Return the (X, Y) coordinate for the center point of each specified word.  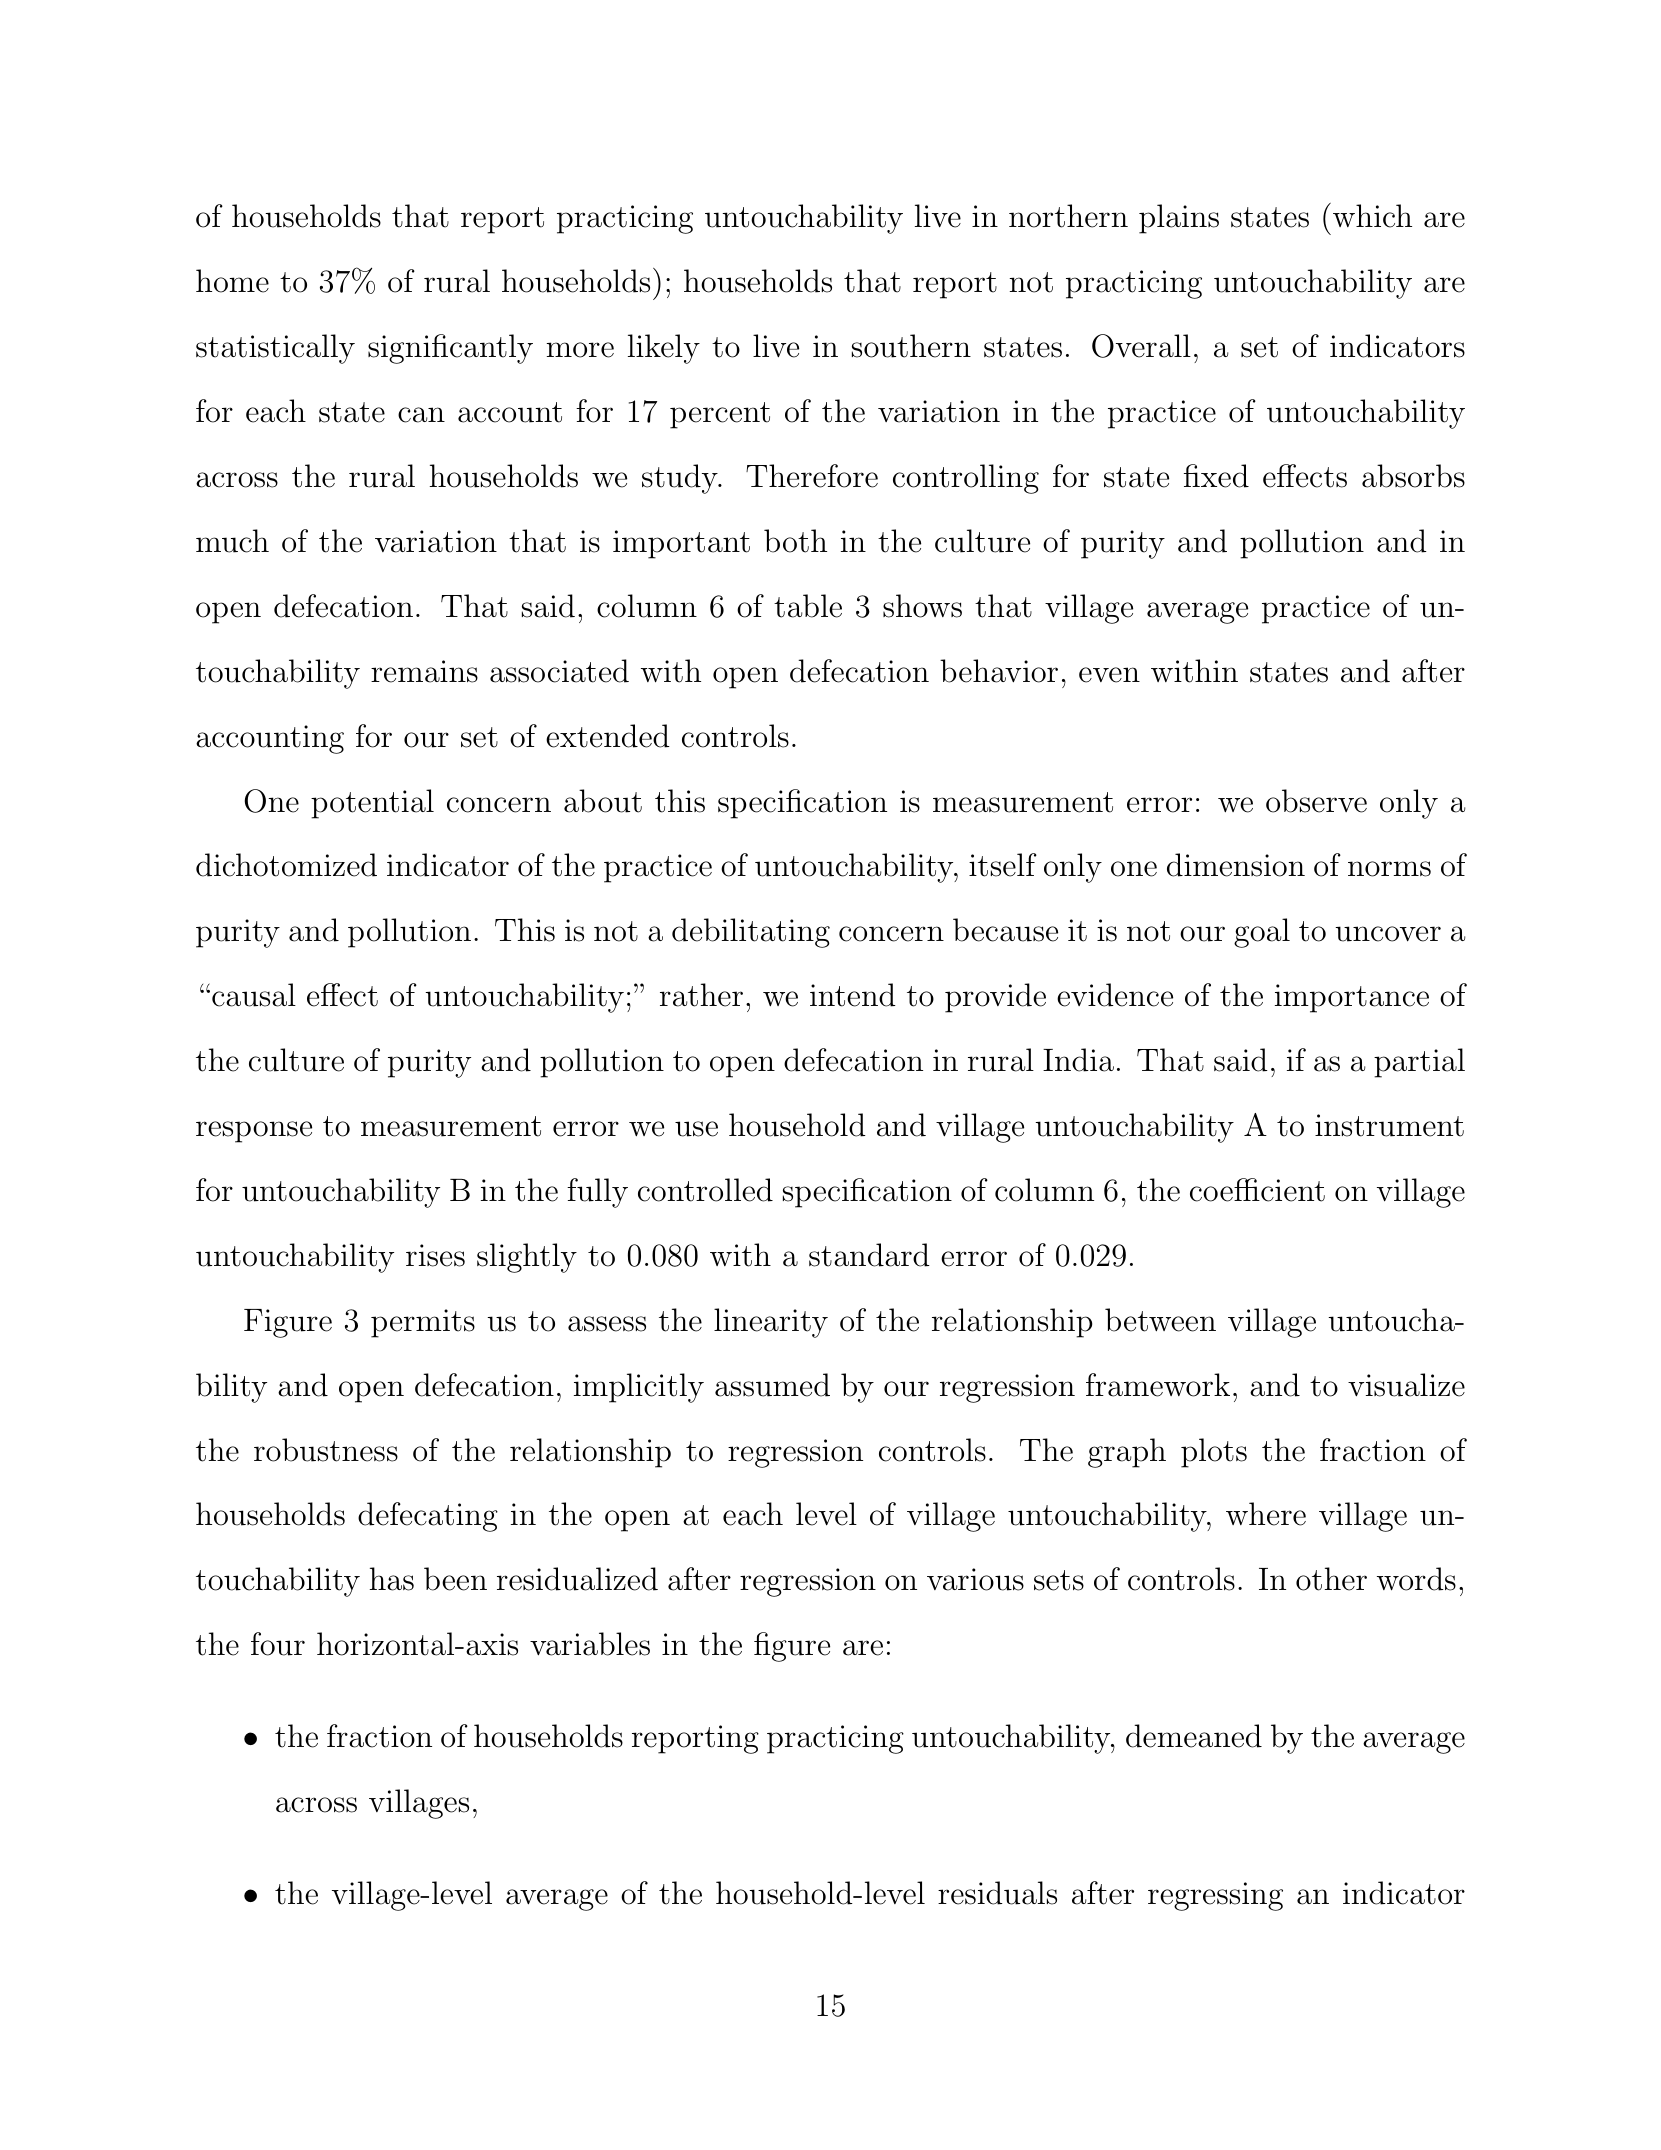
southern (911, 346)
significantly (450, 349)
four (278, 1644)
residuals (997, 1893)
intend (853, 995)
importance (1352, 998)
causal (254, 995)
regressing (1215, 1896)
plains (1179, 219)
